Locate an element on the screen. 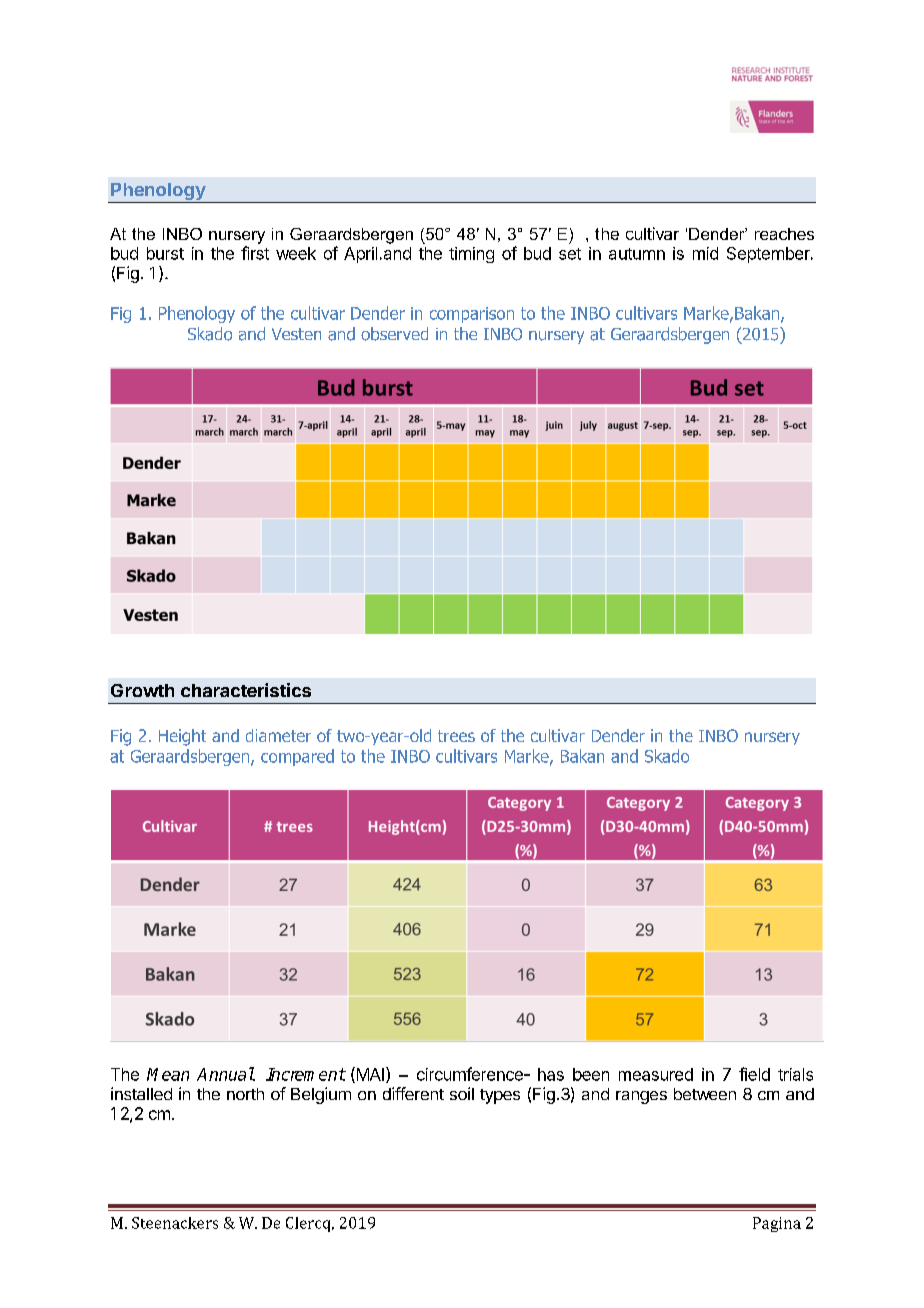 This screenshot has width=924, height=1308. trees is located at coordinates (456, 736).
